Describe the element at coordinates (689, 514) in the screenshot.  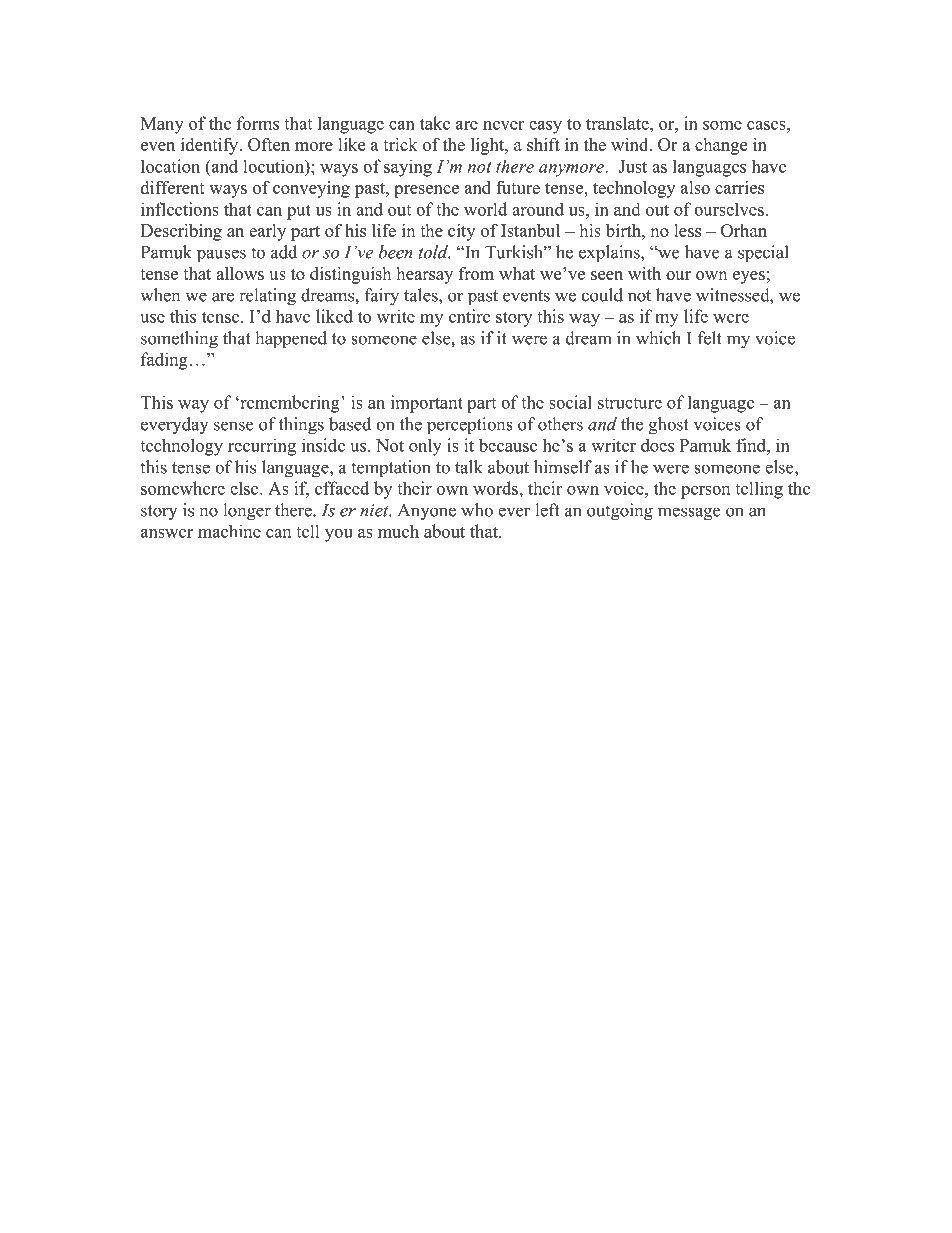
I see `message` at that location.
